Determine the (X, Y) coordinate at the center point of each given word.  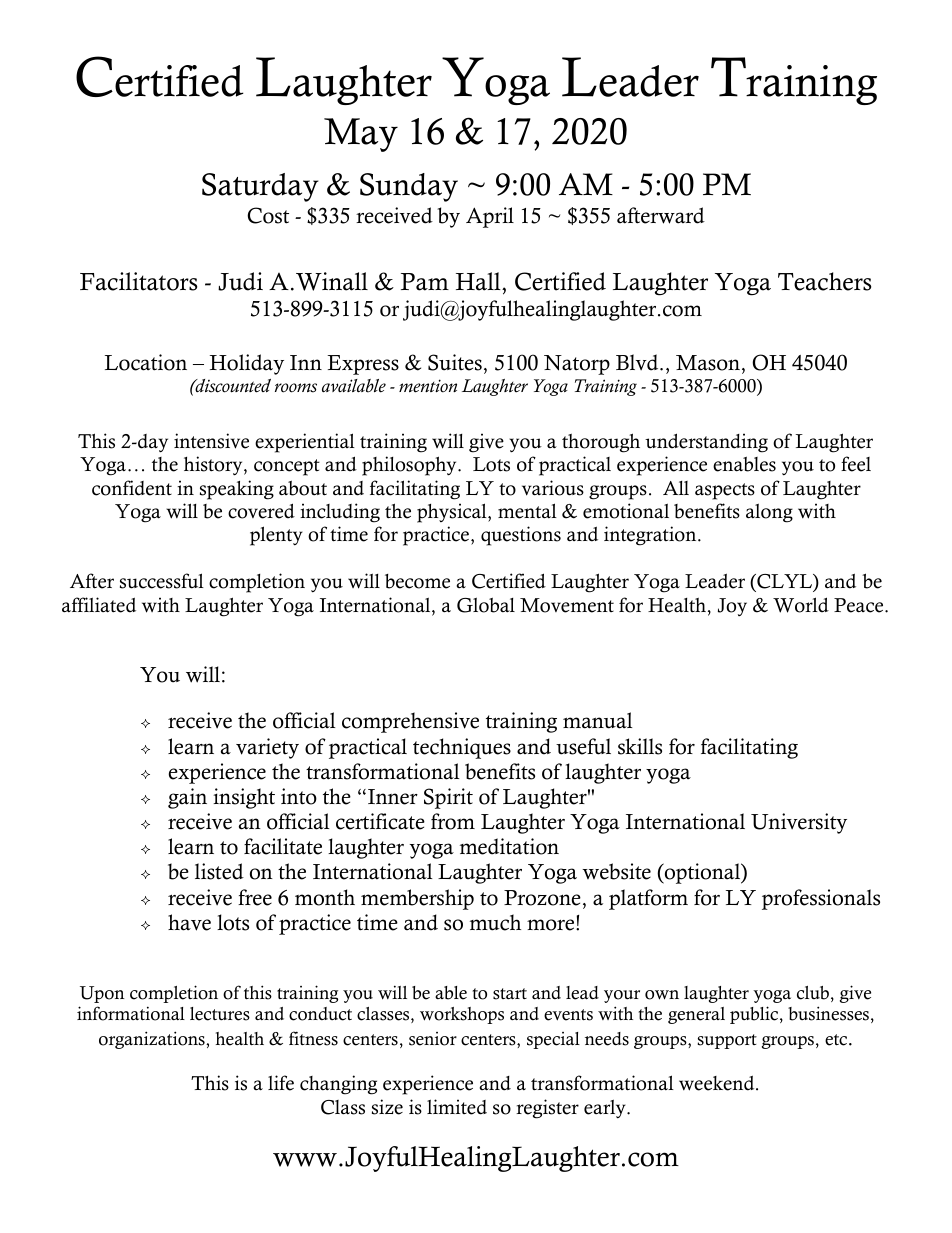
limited (457, 1107)
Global (486, 605)
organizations (153, 1040)
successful (162, 581)
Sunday (409, 187)
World (801, 605)
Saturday (260, 187)
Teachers (824, 281)
